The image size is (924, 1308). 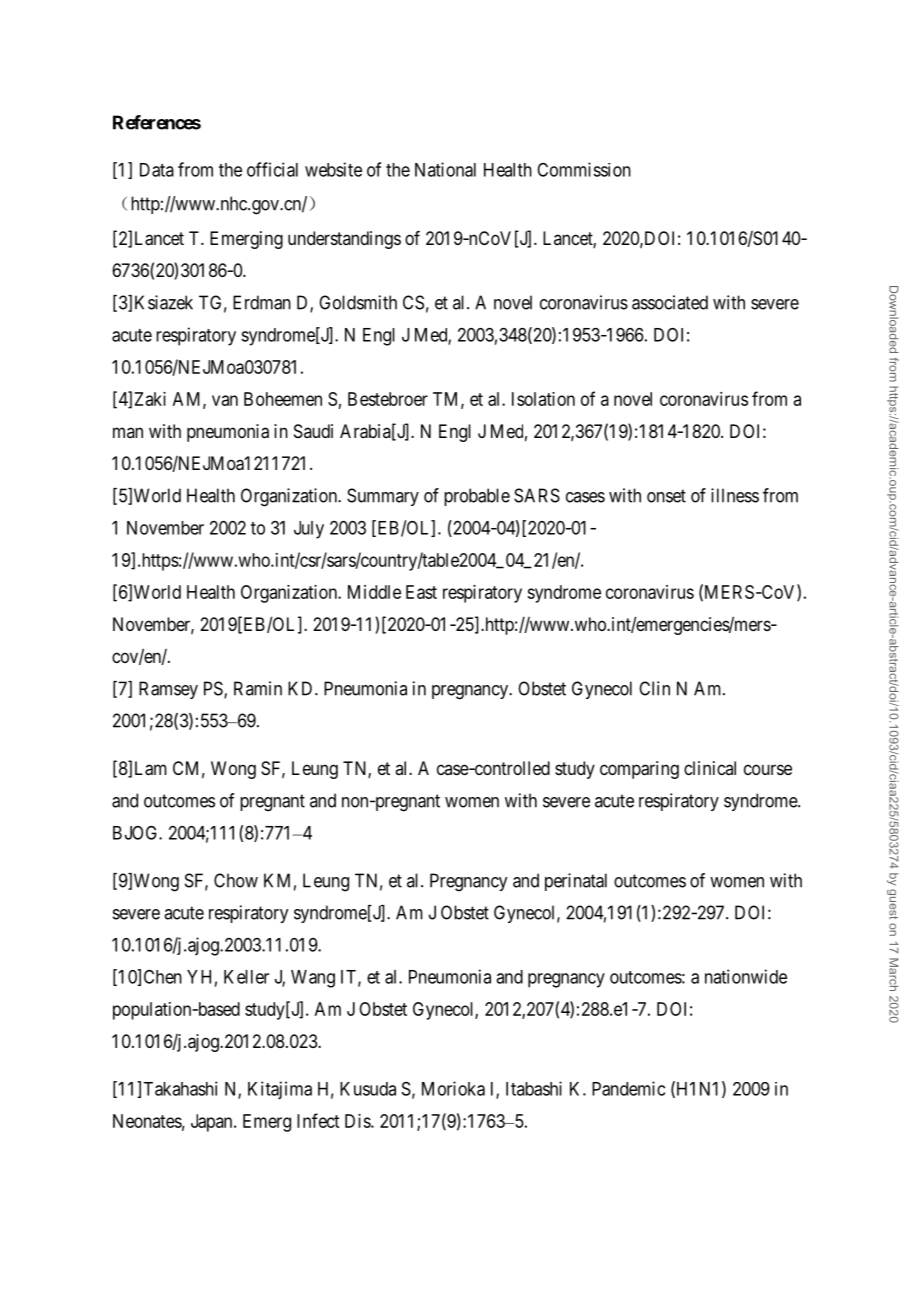 I want to click on comparing, so click(x=639, y=770).
